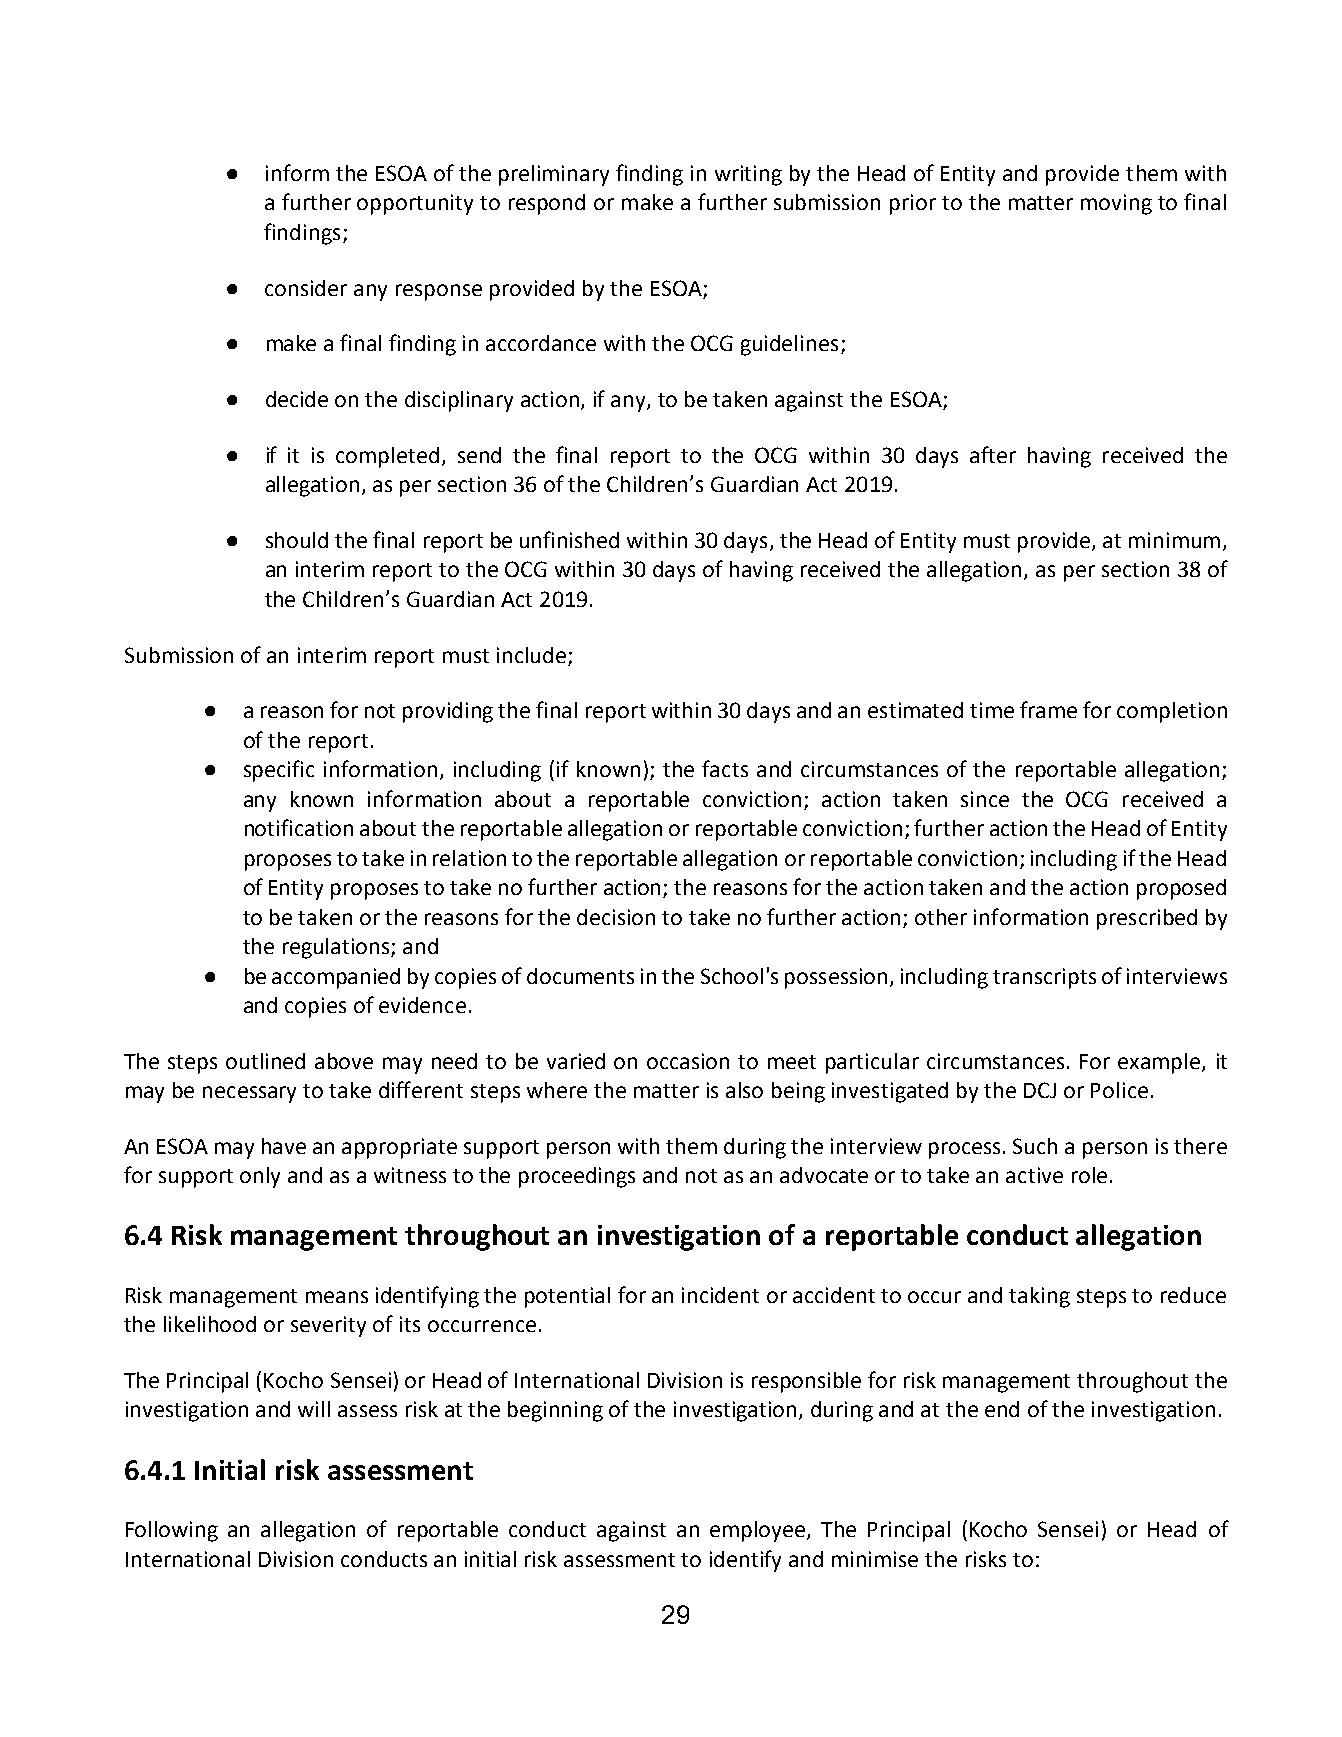  What do you see at coordinates (1174, 540) in the screenshot?
I see `minimum` at bounding box center [1174, 540].
